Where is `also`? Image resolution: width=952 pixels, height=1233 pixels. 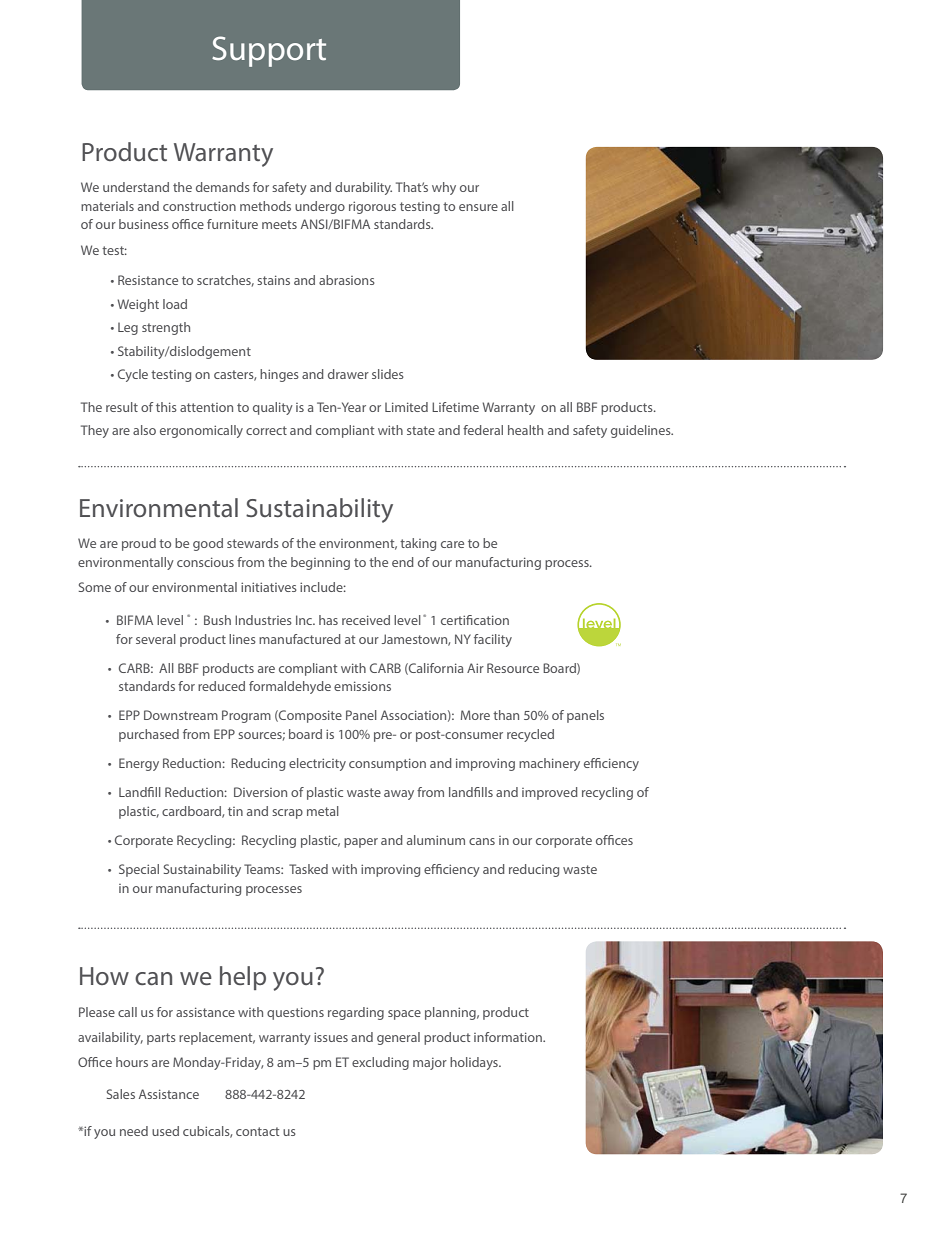
also is located at coordinates (144, 430).
